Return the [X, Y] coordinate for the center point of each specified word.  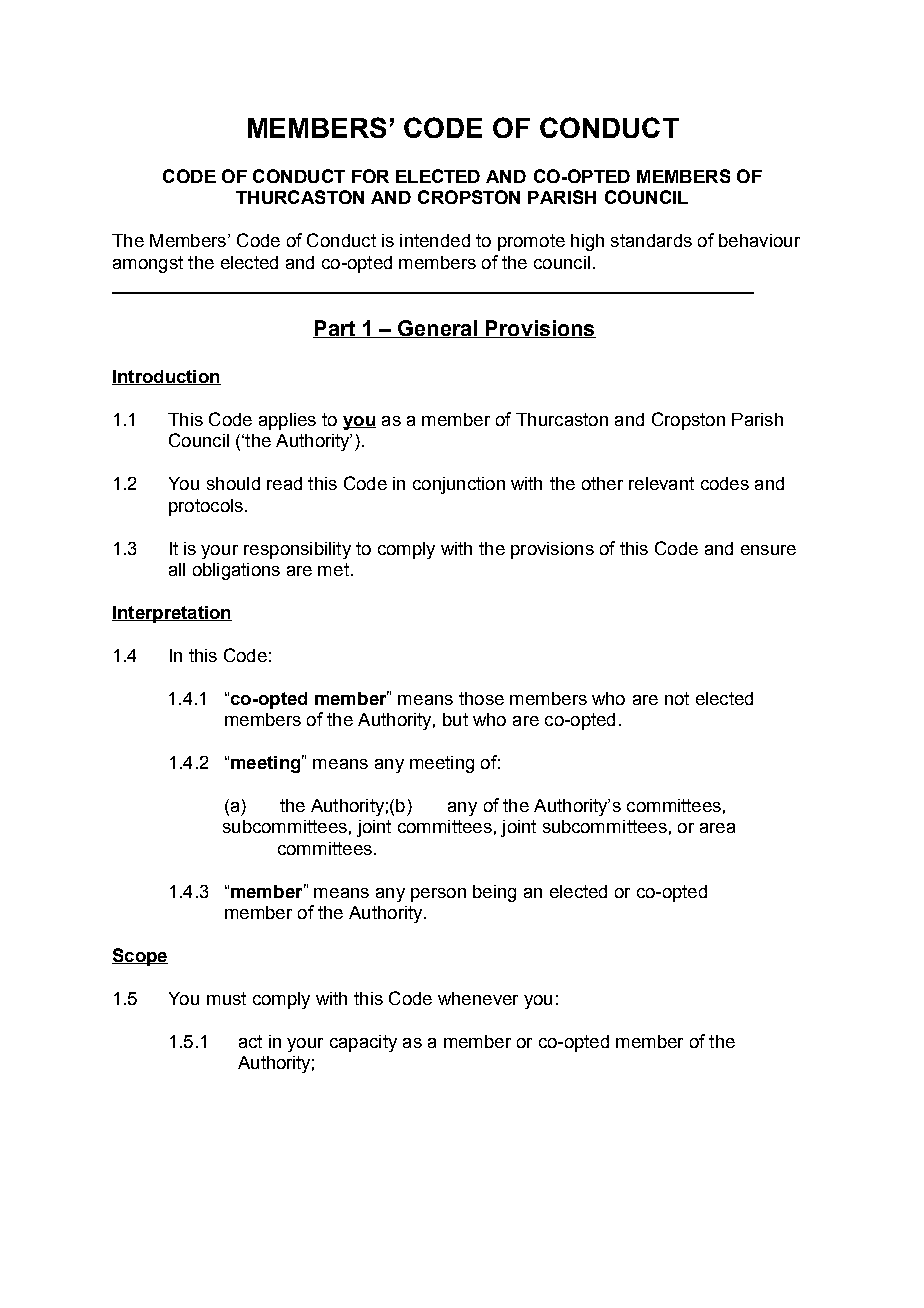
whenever [478, 998]
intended [435, 240]
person [438, 895]
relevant [661, 483]
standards [651, 240]
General [437, 329]
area [717, 828]
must [226, 998]
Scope [140, 957]
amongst [148, 264]
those [481, 698]
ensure [768, 550]
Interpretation [172, 614]
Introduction [166, 377]
